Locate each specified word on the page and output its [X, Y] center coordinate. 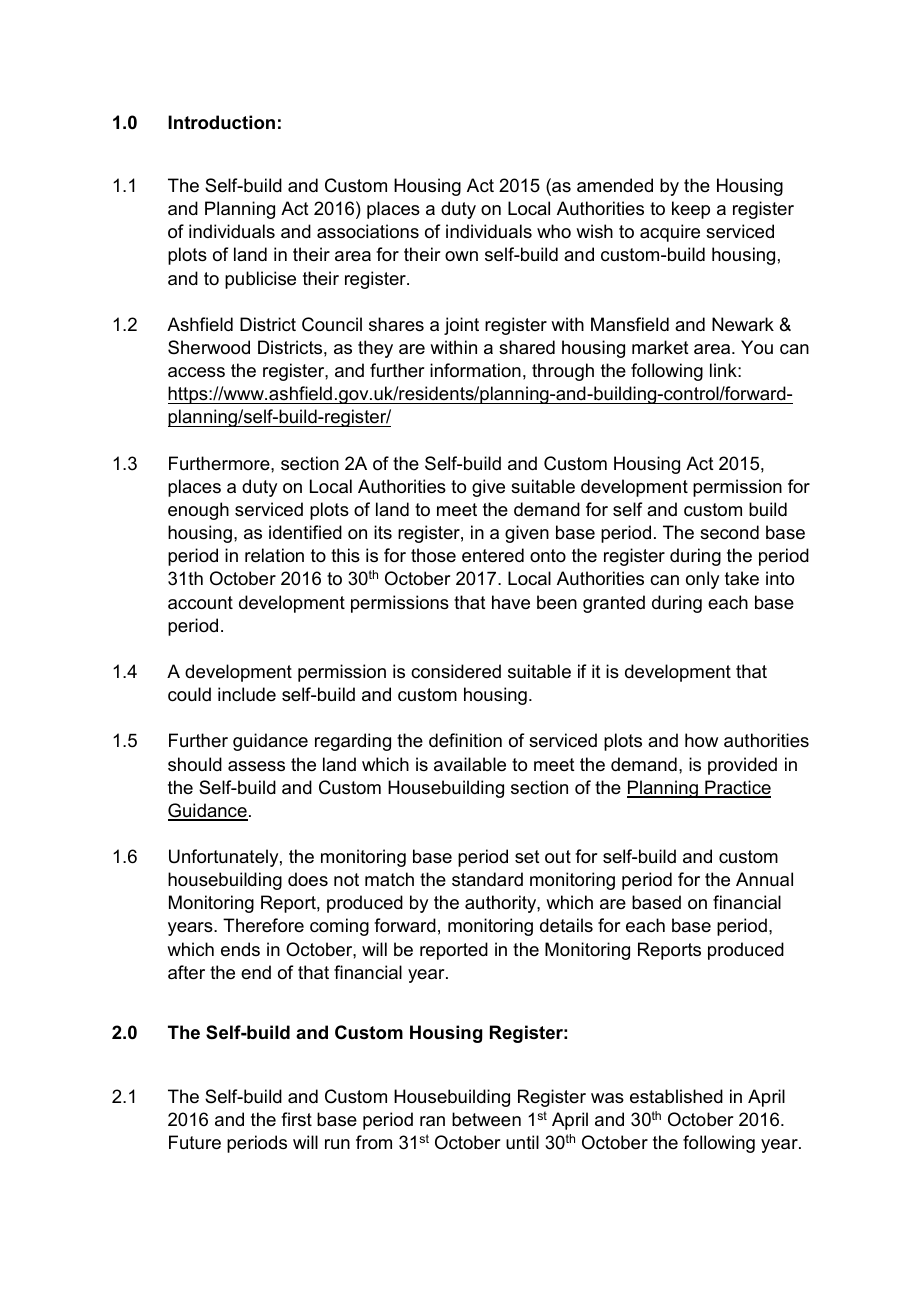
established [676, 1096]
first [296, 1119]
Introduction [221, 122]
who [554, 231]
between [486, 1119]
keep [691, 210]
